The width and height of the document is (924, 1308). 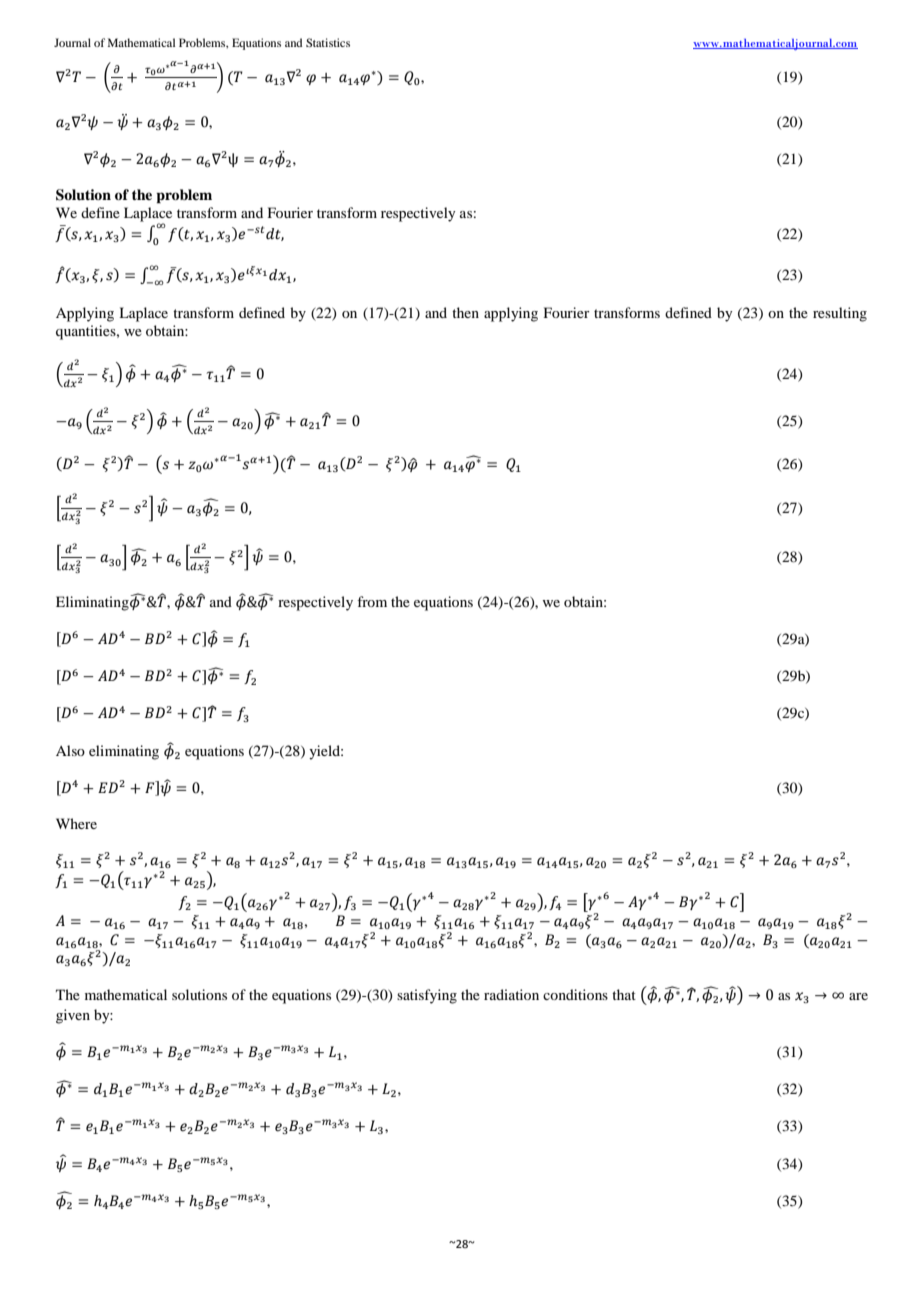 I want to click on are, so click(x=858, y=996).
